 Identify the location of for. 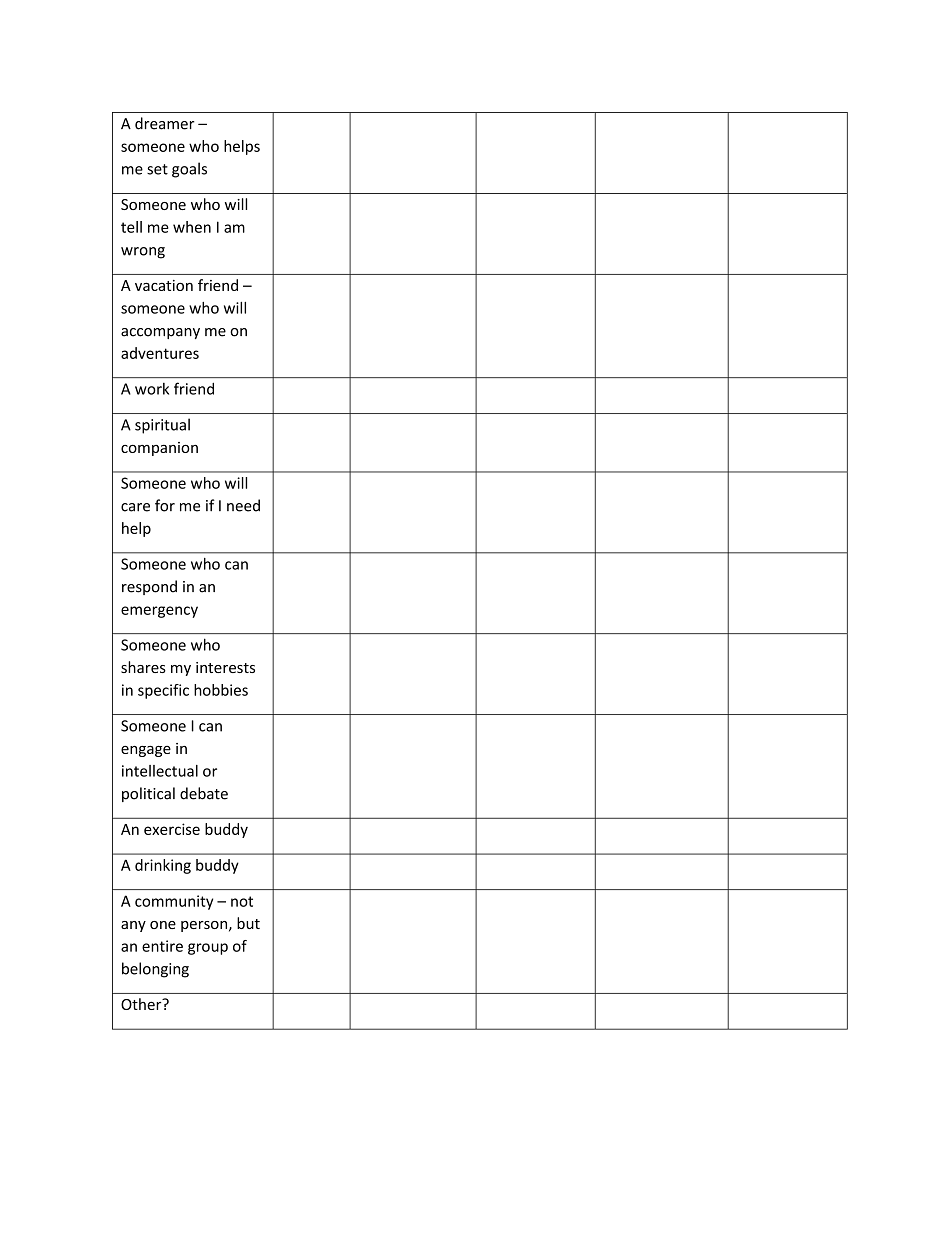
(165, 505).
